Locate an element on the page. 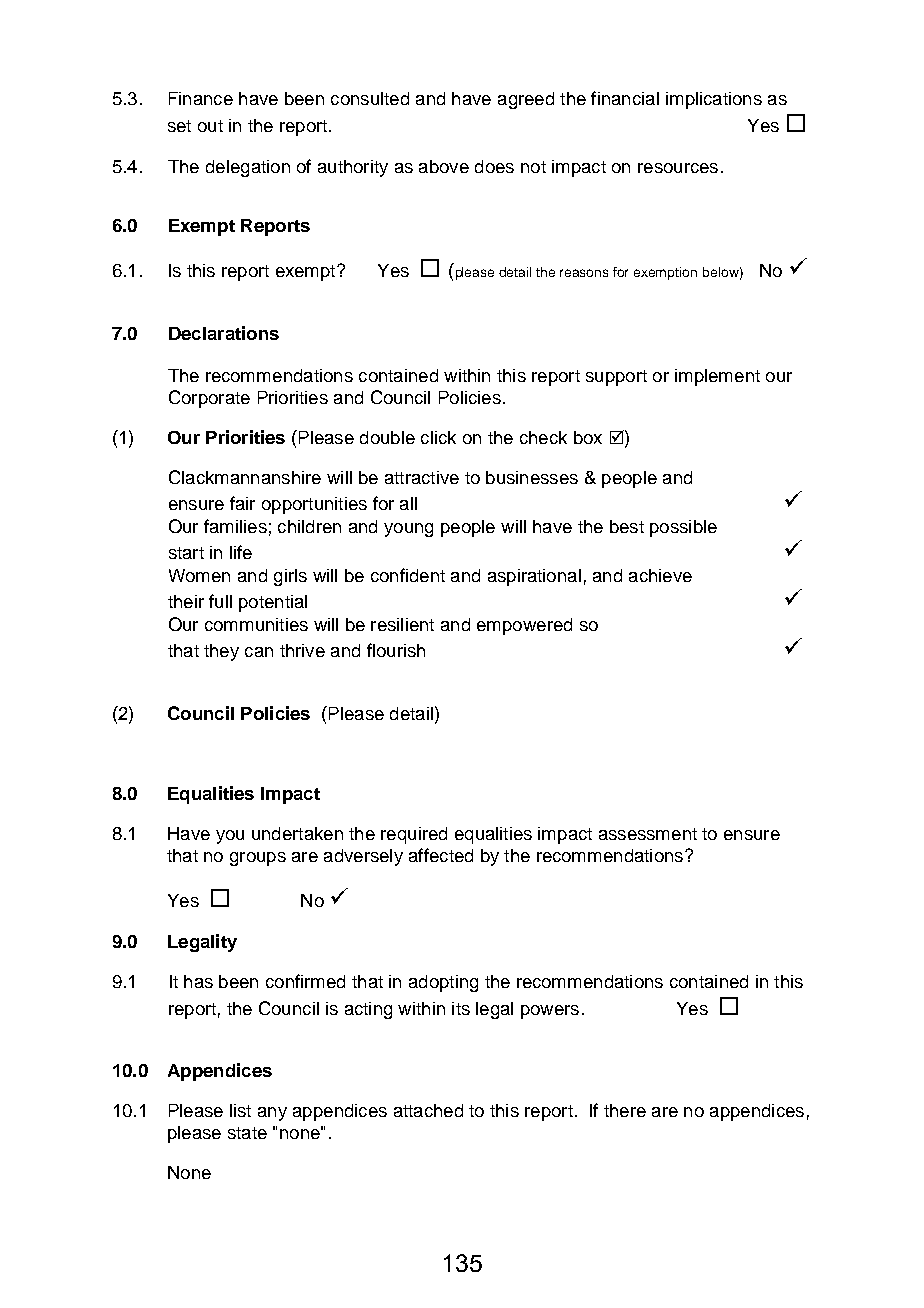 This page has height=1308, width=924. affected is located at coordinates (441, 855).
